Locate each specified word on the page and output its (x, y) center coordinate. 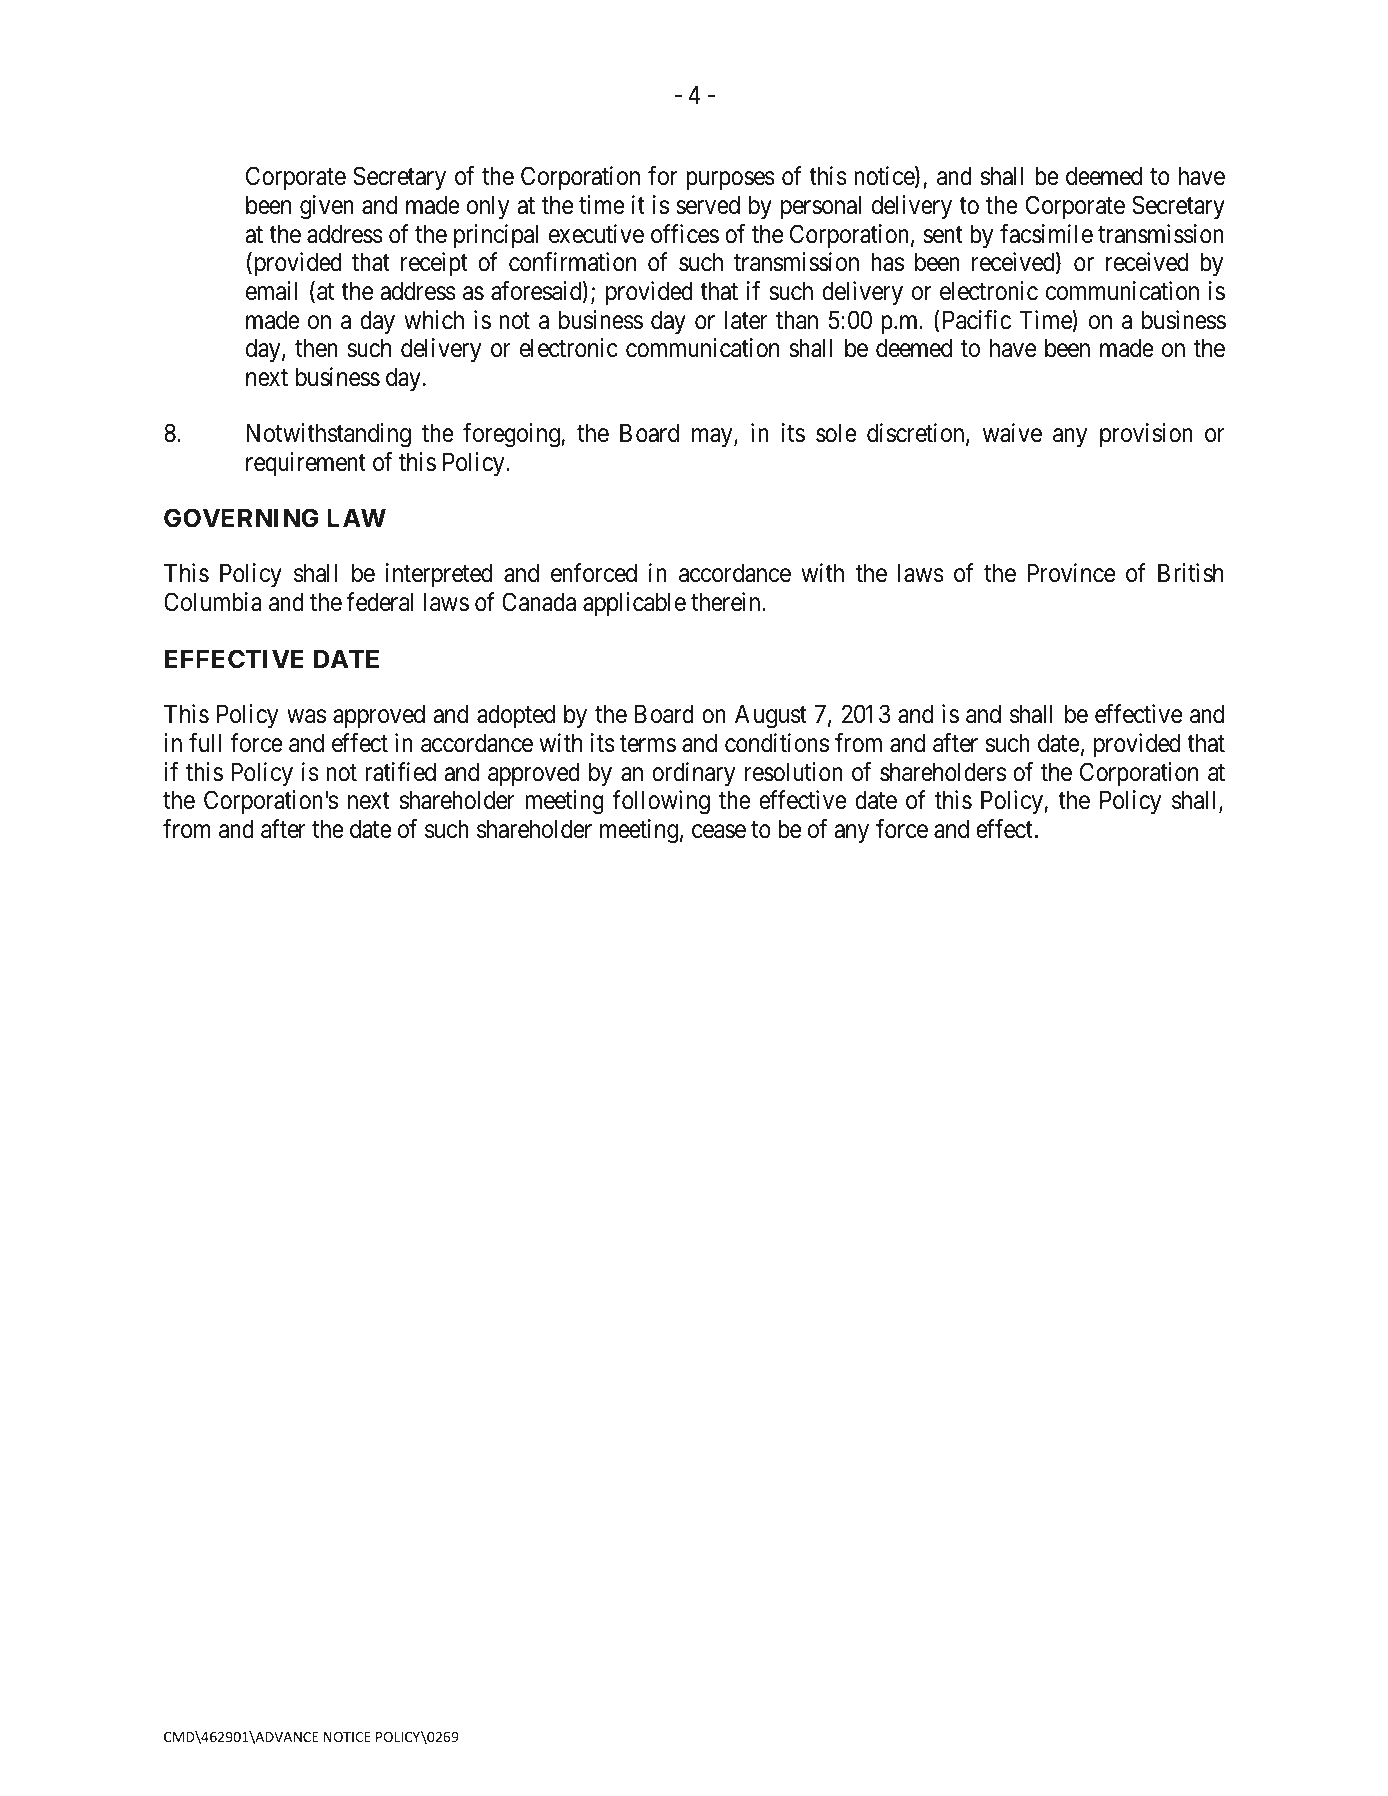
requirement (306, 464)
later (746, 320)
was (306, 717)
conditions (777, 743)
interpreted (439, 575)
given (327, 207)
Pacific (977, 320)
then (316, 348)
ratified (400, 772)
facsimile (1046, 234)
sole (836, 433)
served (708, 205)
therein (727, 602)
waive (1012, 433)
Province (1071, 573)
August (771, 716)
